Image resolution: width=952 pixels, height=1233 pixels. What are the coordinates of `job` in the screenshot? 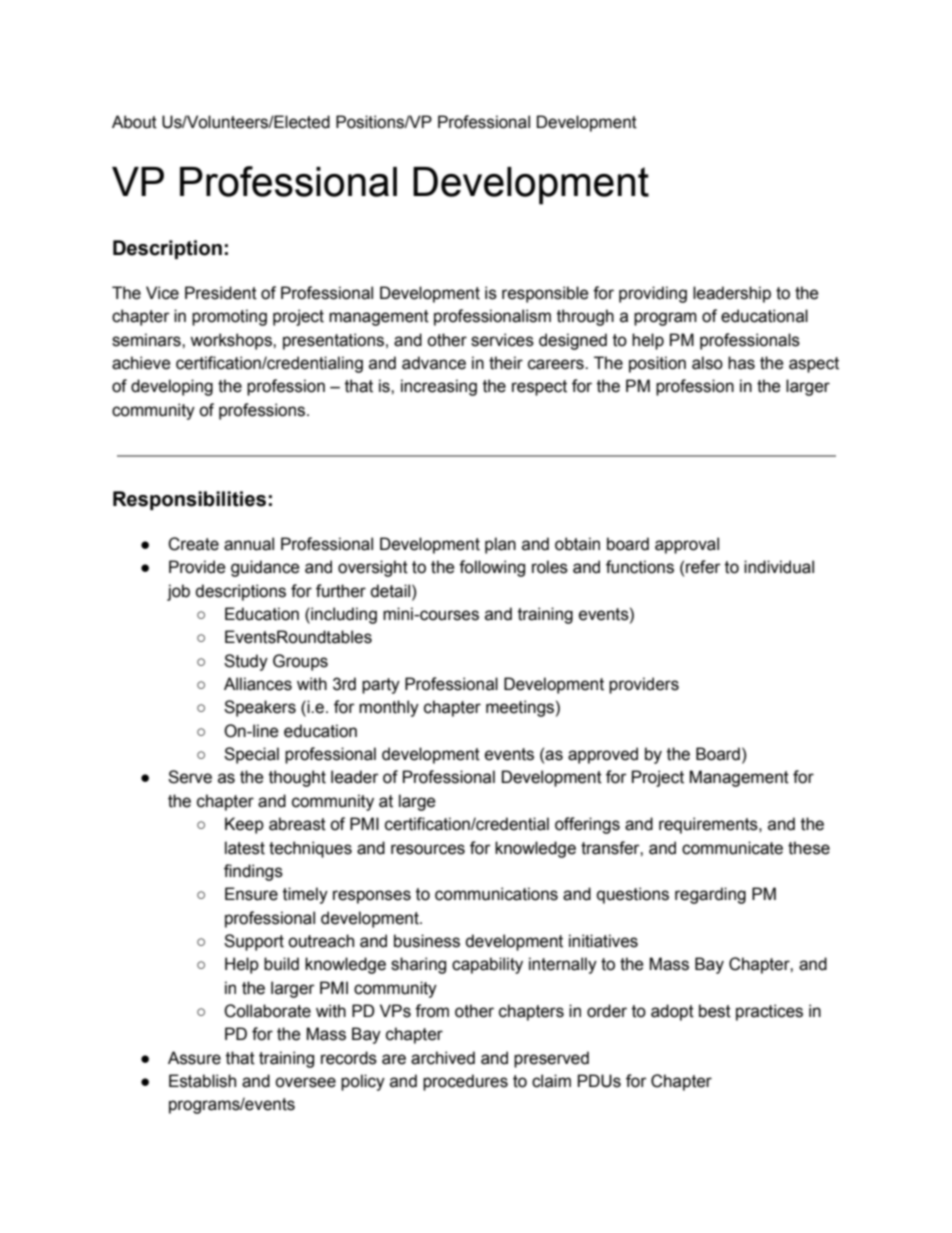 It's located at (178, 592).
